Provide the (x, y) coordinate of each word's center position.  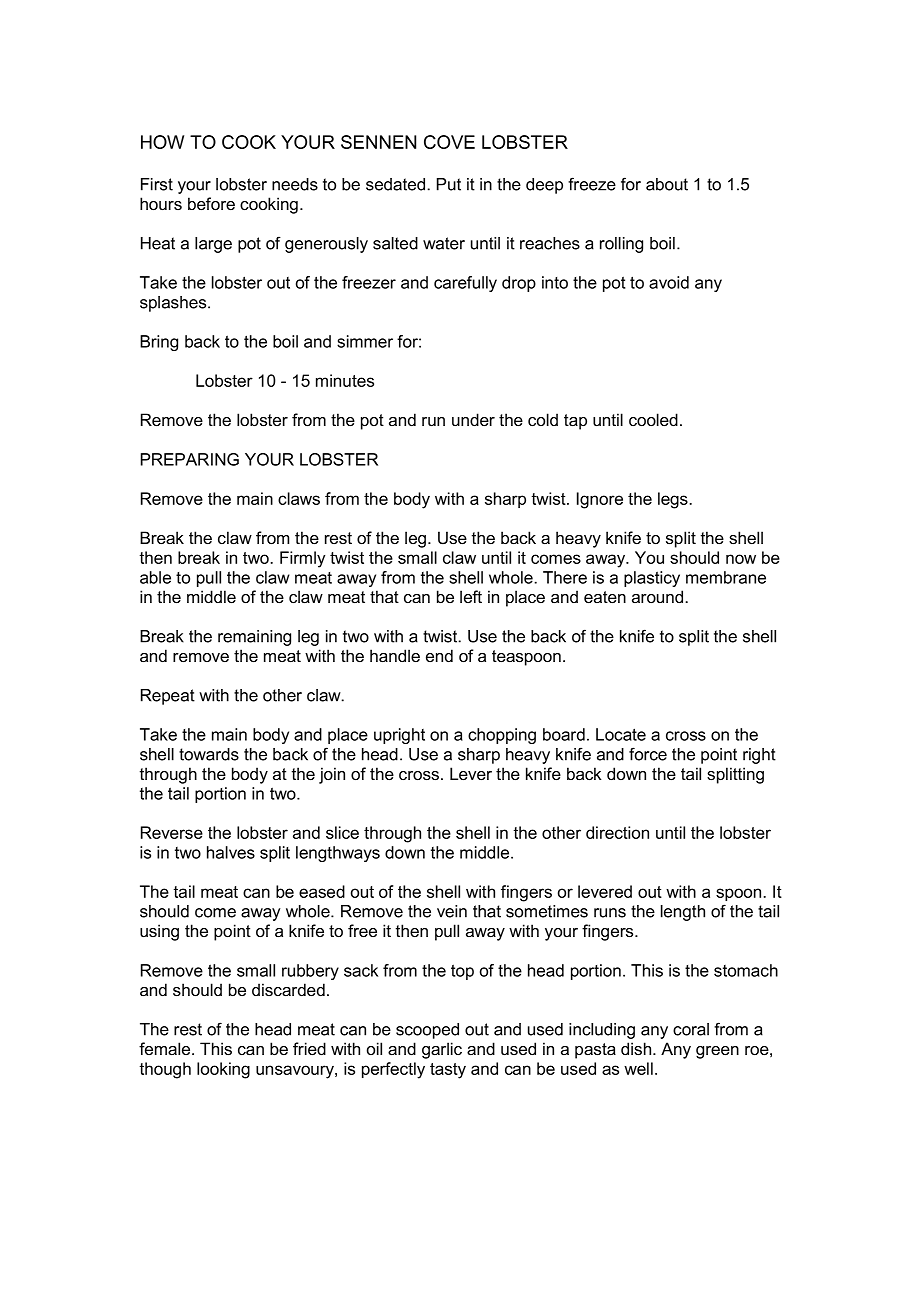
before (211, 204)
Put (449, 184)
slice (342, 832)
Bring (159, 343)
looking (223, 1070)
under (473, 419)
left (471, 596)
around (659, 596)
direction (617, 832)
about (667, 184)
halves (231, 852)
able (155, 577)
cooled (653, 419)
